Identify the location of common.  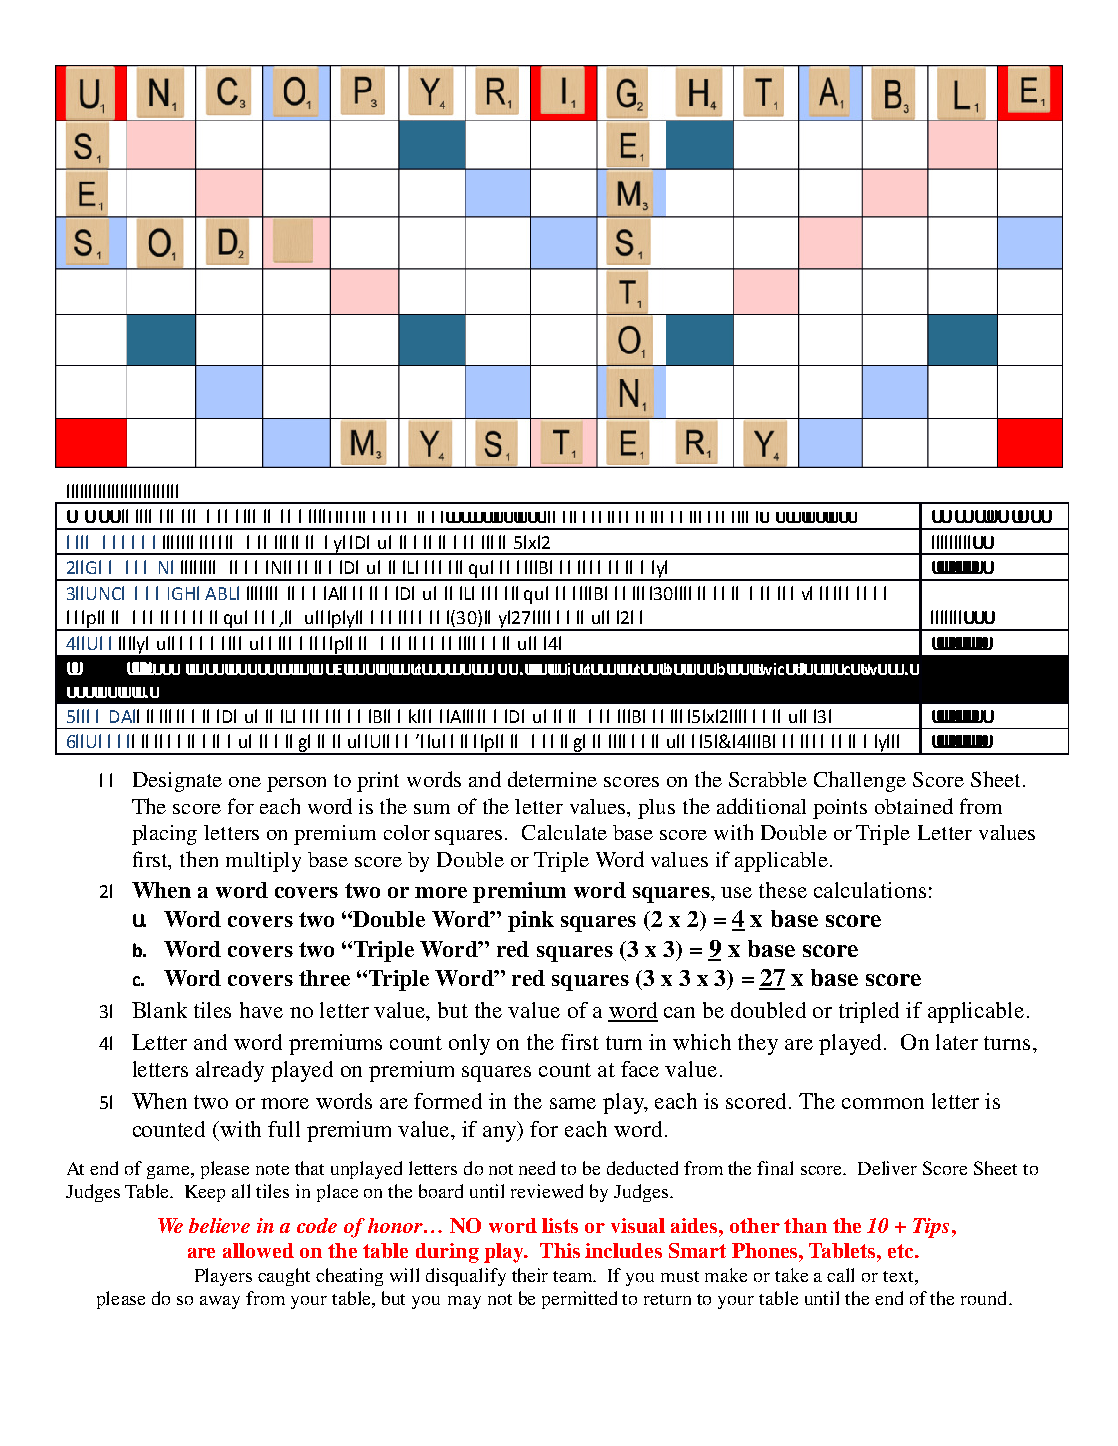
(883, 1103).
